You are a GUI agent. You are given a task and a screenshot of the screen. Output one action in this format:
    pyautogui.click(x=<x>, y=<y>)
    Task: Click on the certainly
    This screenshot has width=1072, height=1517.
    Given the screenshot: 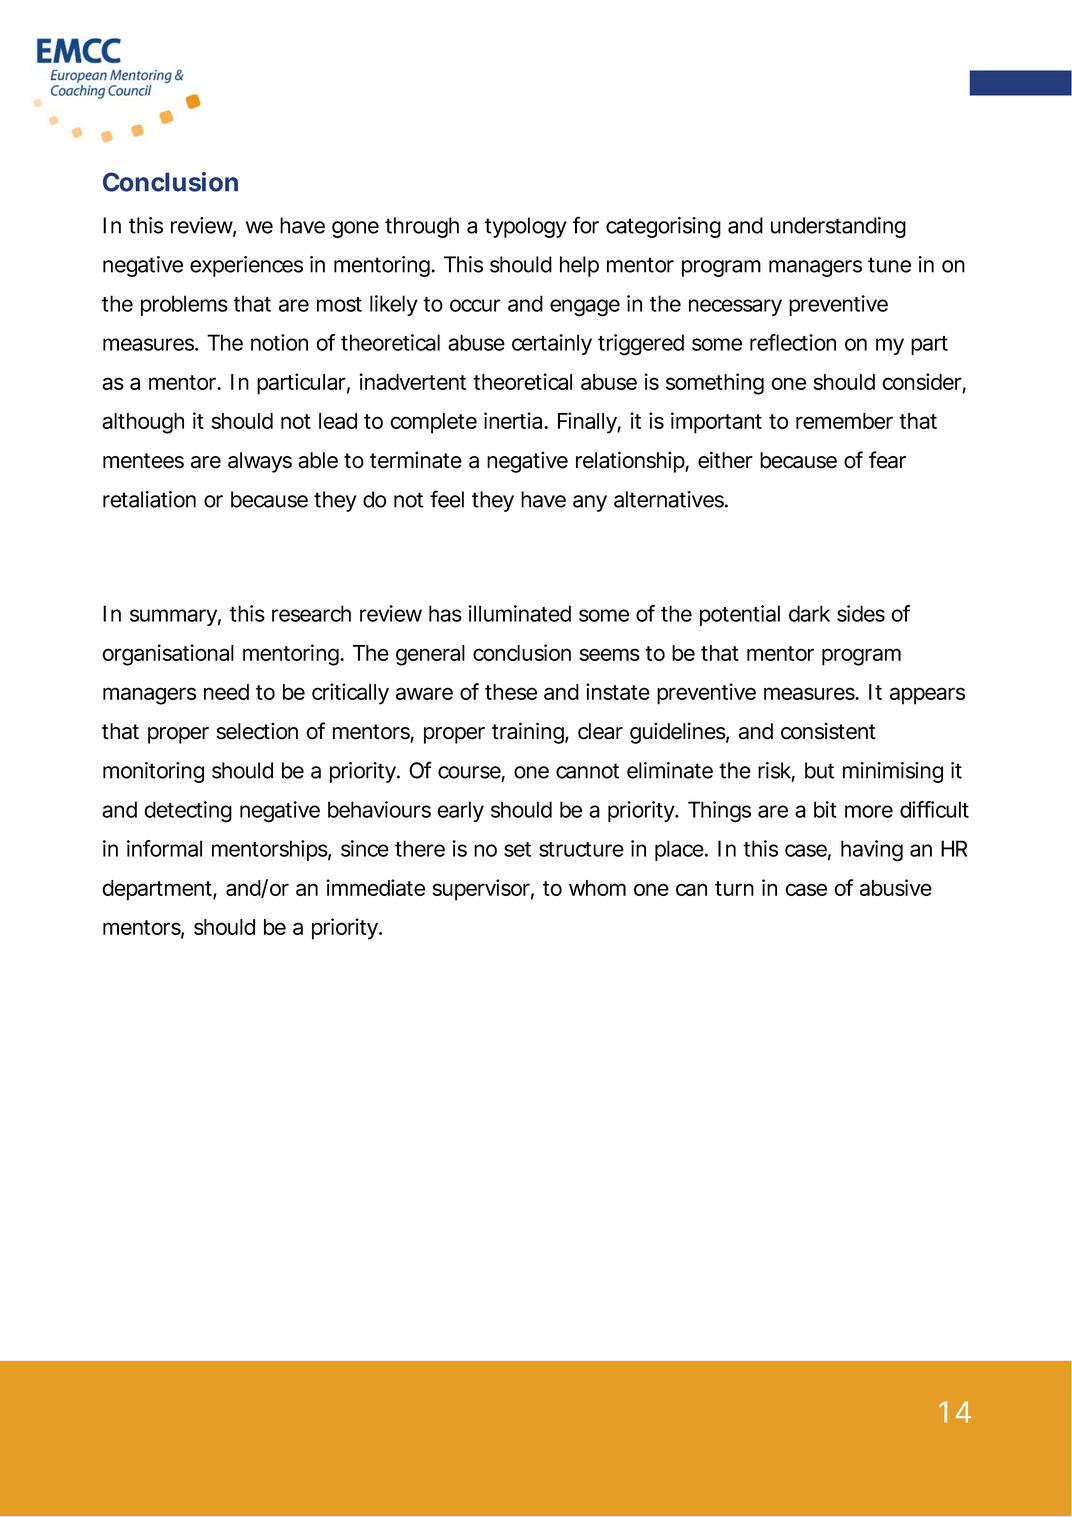 What is the action you would take?
    pyautogui.click(x=552, y=344)
